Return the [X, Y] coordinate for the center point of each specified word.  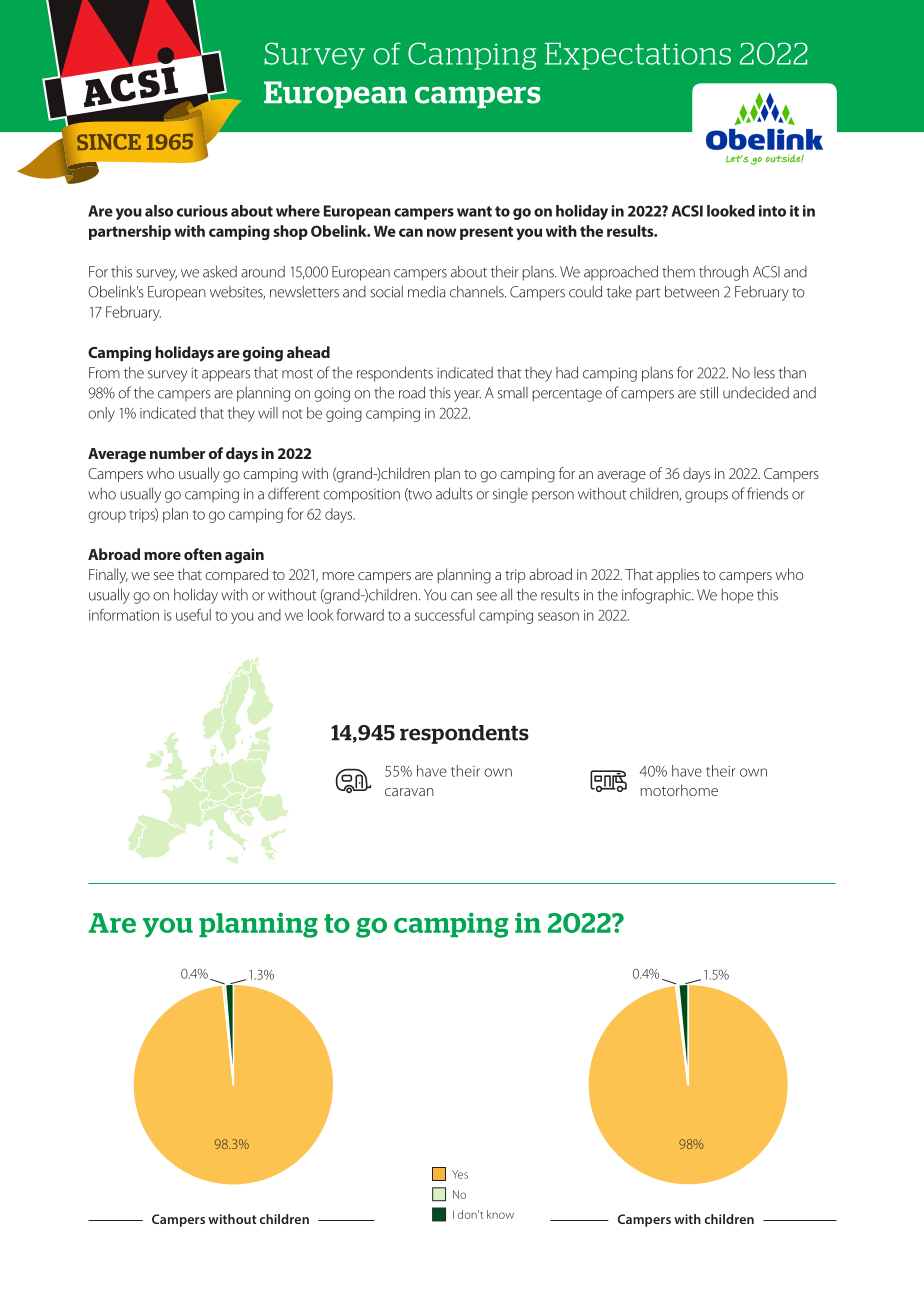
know [500, 1214]
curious [202, 211]
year [467, 396]
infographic [658, 596]
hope [737, 596]
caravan [409, 792]
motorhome [679, 790]
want [474, 211]
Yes [460, 1174]
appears [226, 376]
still [709, 392]
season [558, 616]
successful [445, 615]
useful [193, 615]
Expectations [638, 56]
